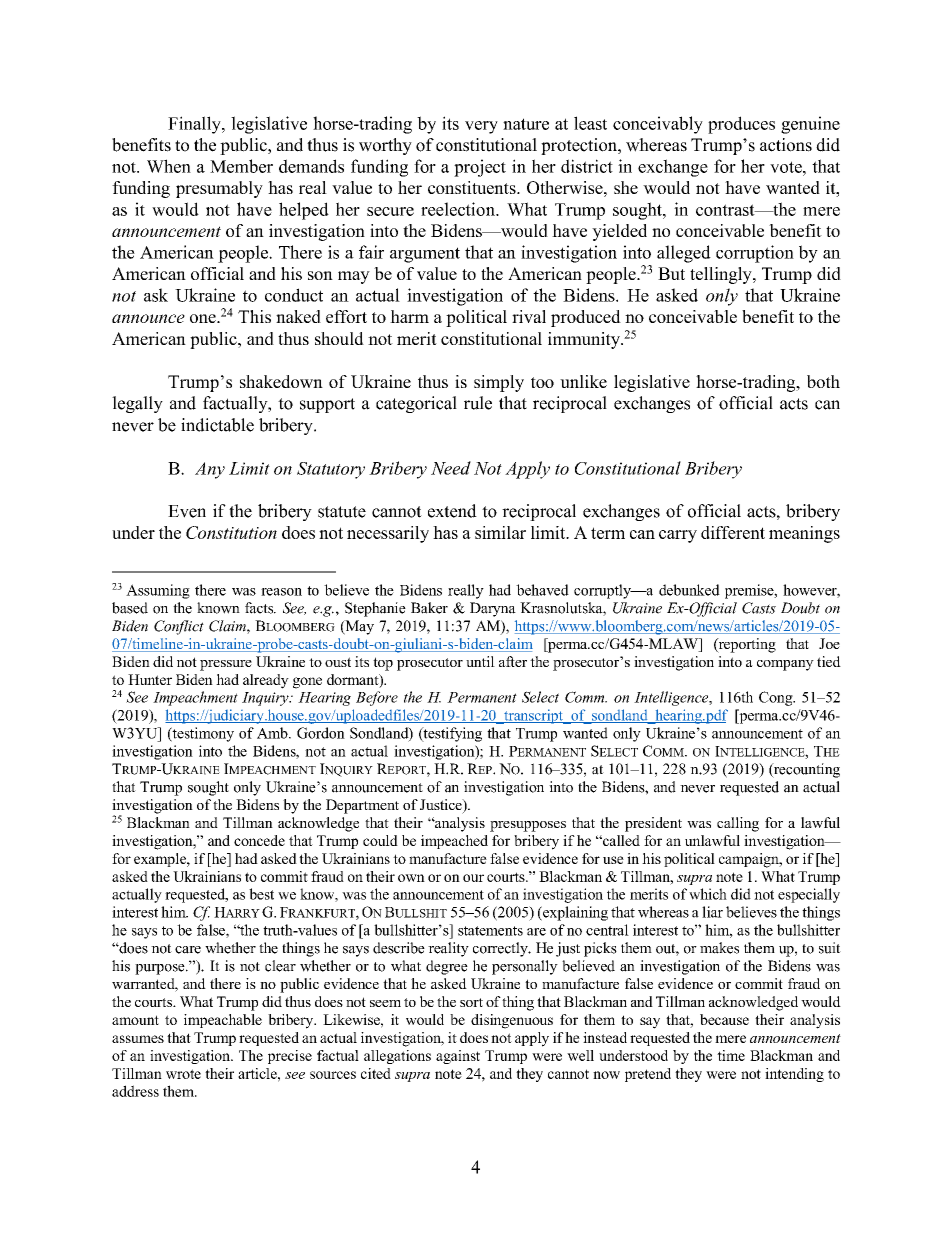 This image has width=952, height=1233. What do you see at coordinates (480, 168) in the image?
I see `project` at bounding box center [480, 168].
